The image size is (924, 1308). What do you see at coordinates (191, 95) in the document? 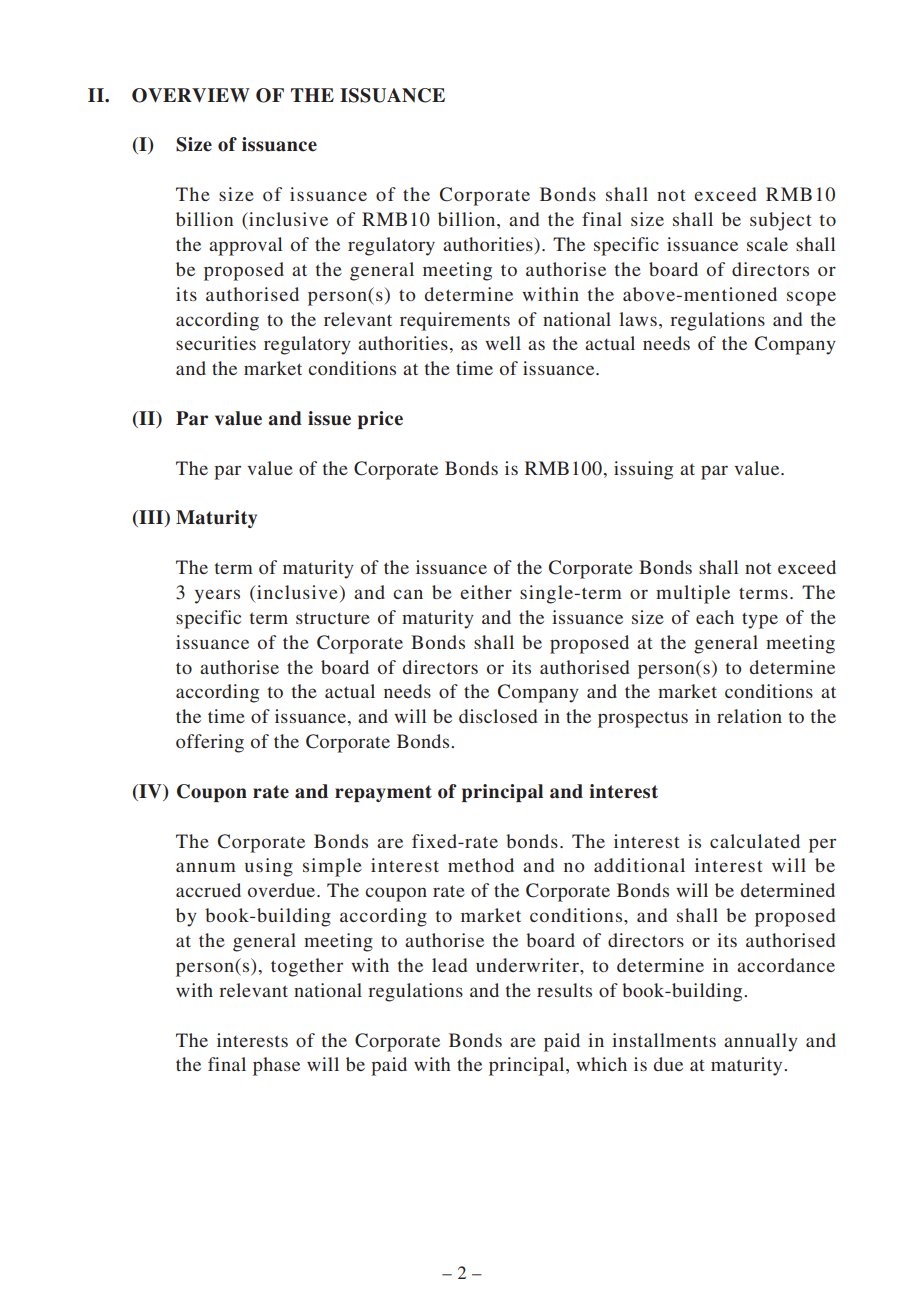
I see `OVERVIEW` at bounding box center [191, 95].
